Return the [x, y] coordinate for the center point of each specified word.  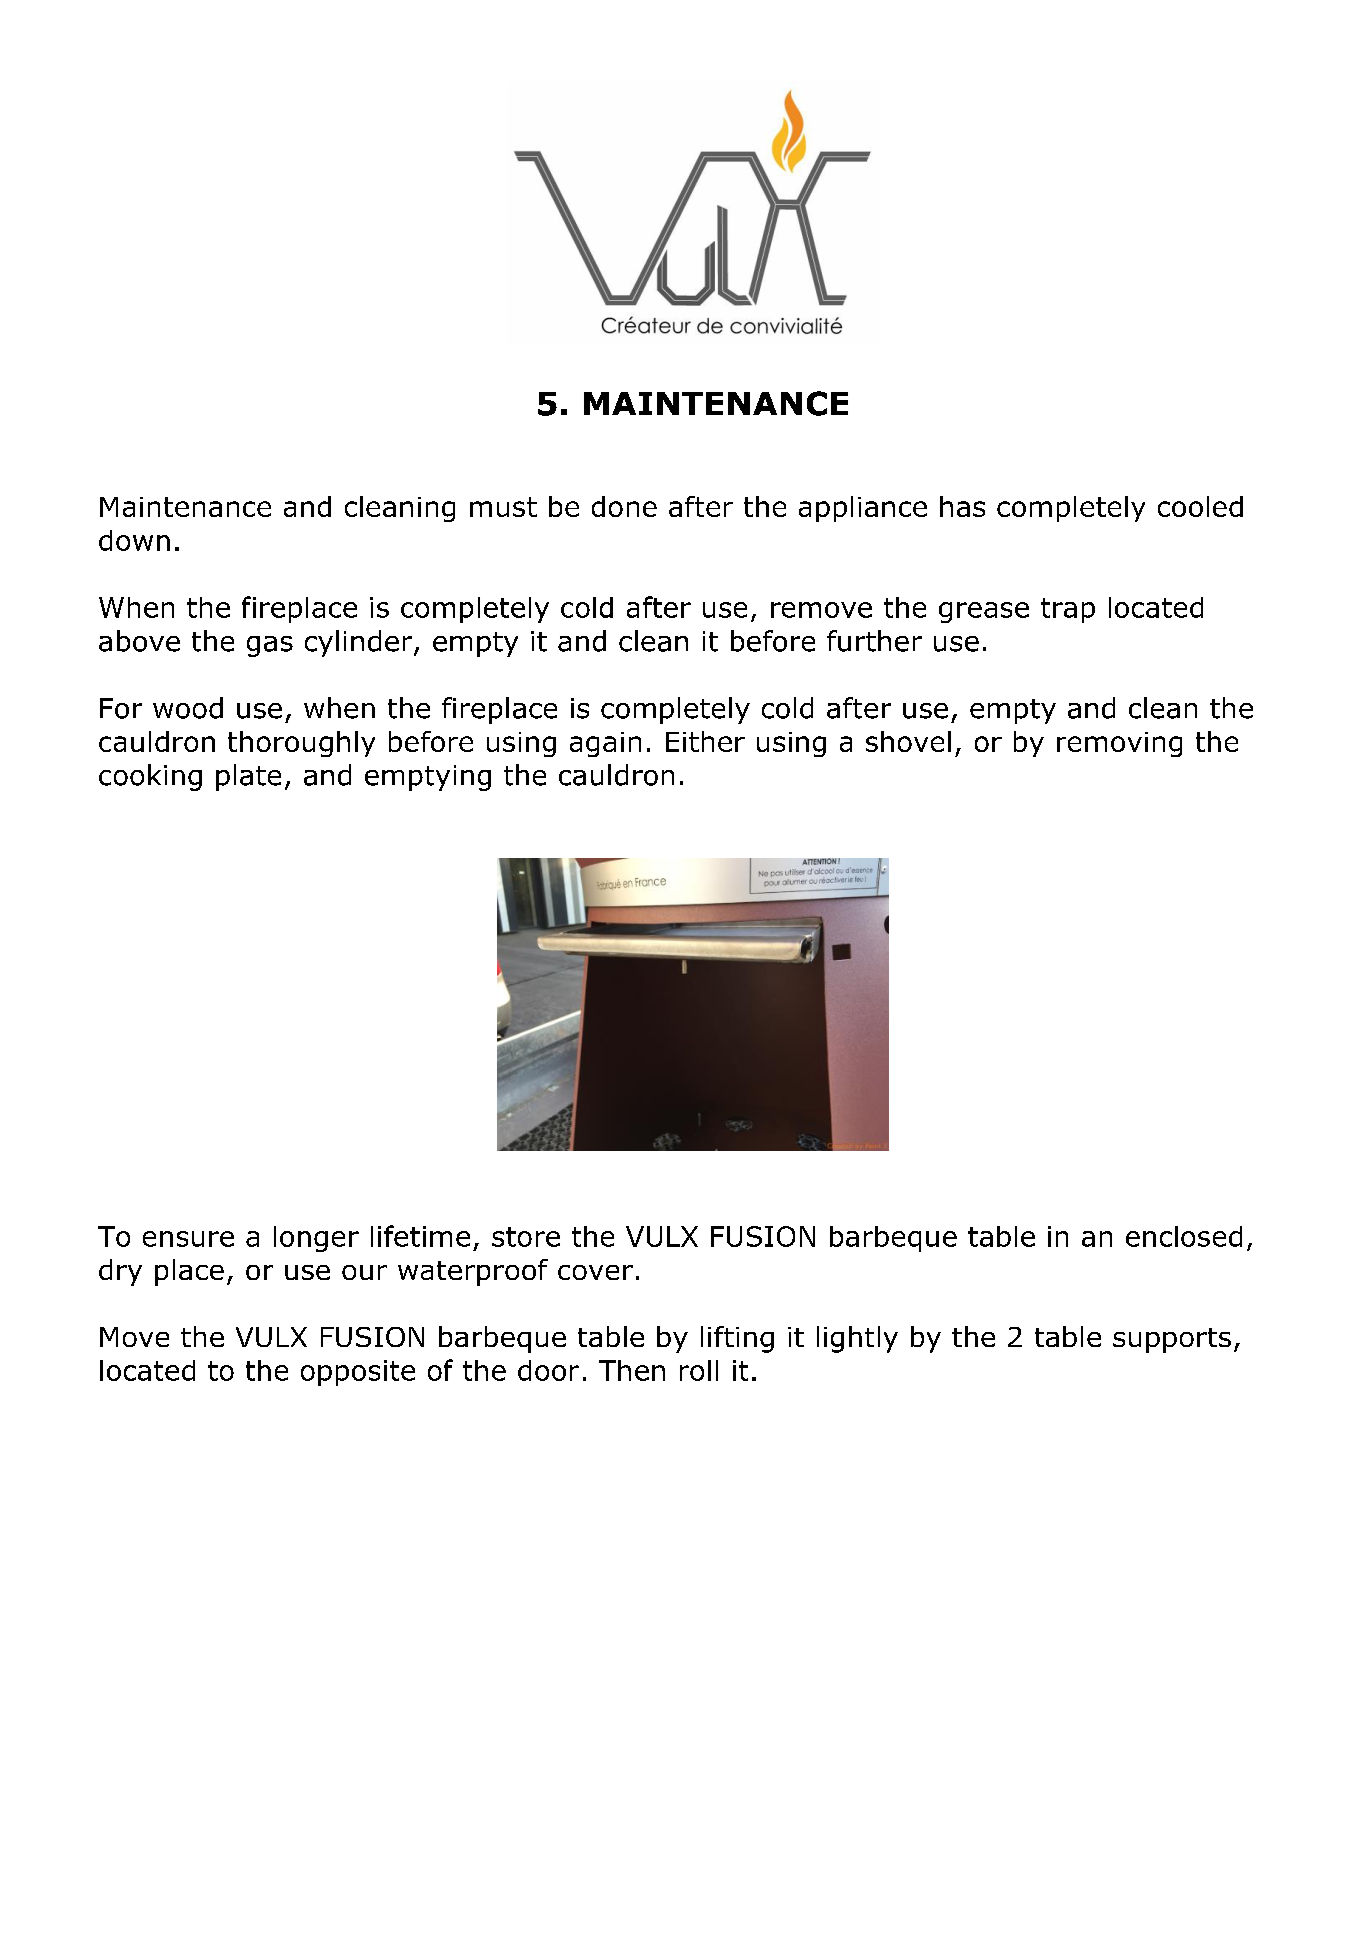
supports [1172, 1340]
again [605, 744]
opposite [358, 1373]
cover [595, 1272]
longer [316, 1239]
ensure [188, 1239]
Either [705, 741]
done [624, 506]
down [134, 540]
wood [188, 708]
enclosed [1184, 1236]
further [874, 641]
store [526, 1237]
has [962, 506]
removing [1119, 744]
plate [248, 777]
